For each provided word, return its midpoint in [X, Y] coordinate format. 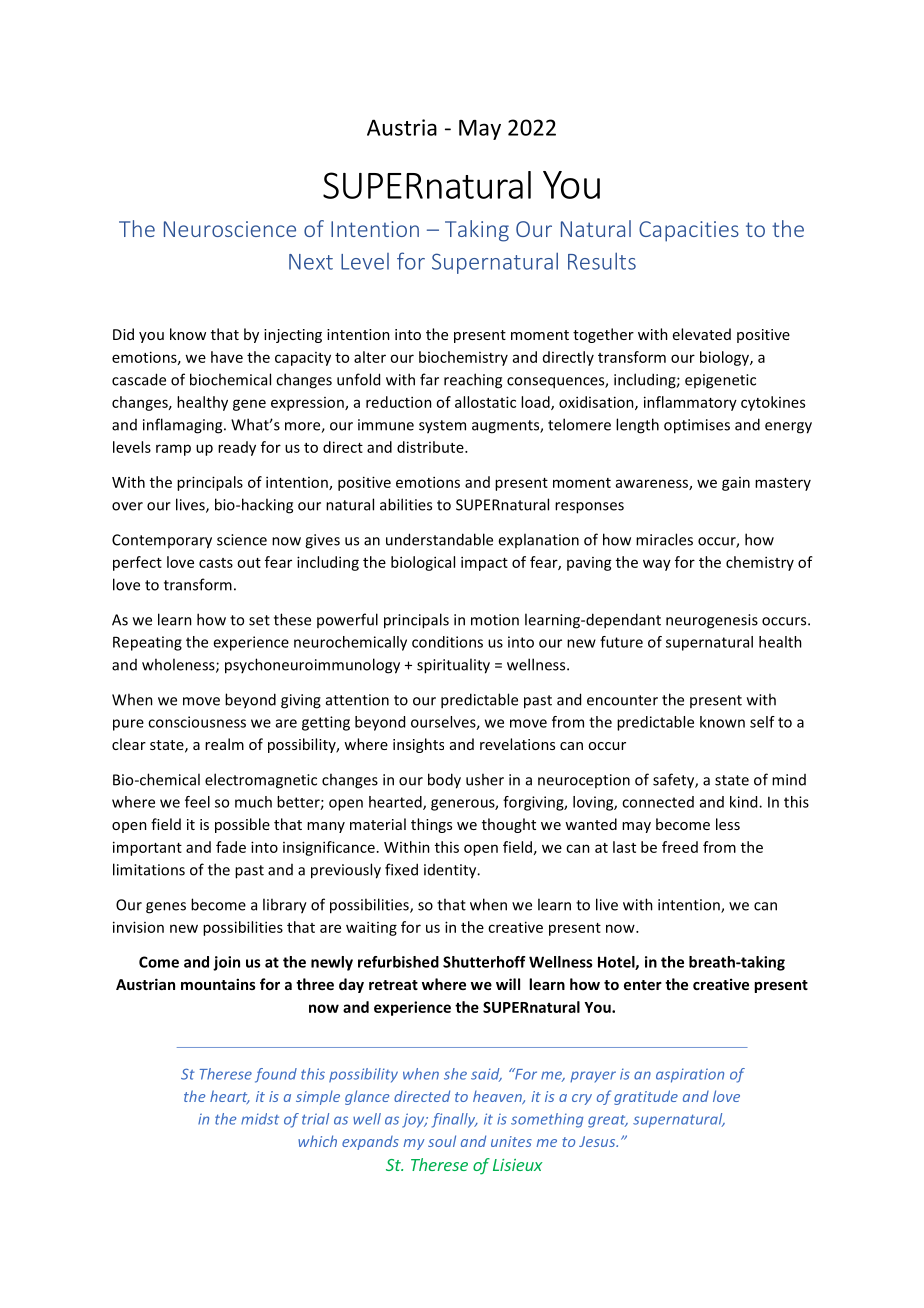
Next [311, 262]
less [728, 824]
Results [602, 261]
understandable [439, 539]
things [431, 825]
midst [260, 1119]
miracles [664, 539]
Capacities [689, 231]
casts [216, 563]
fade [231, 847]
